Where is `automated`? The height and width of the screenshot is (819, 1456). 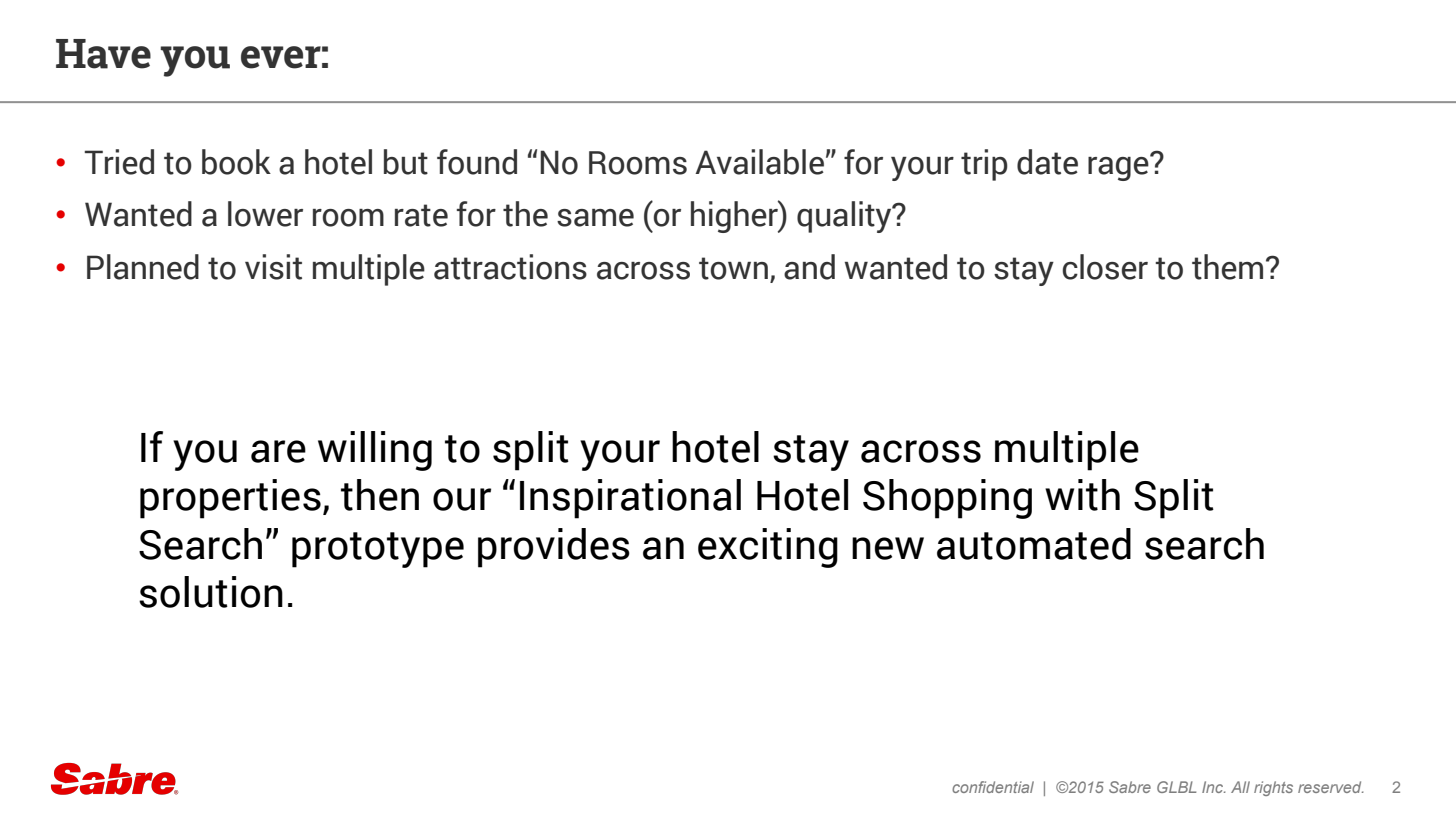
automated is located at coordinates (1034, 544).
